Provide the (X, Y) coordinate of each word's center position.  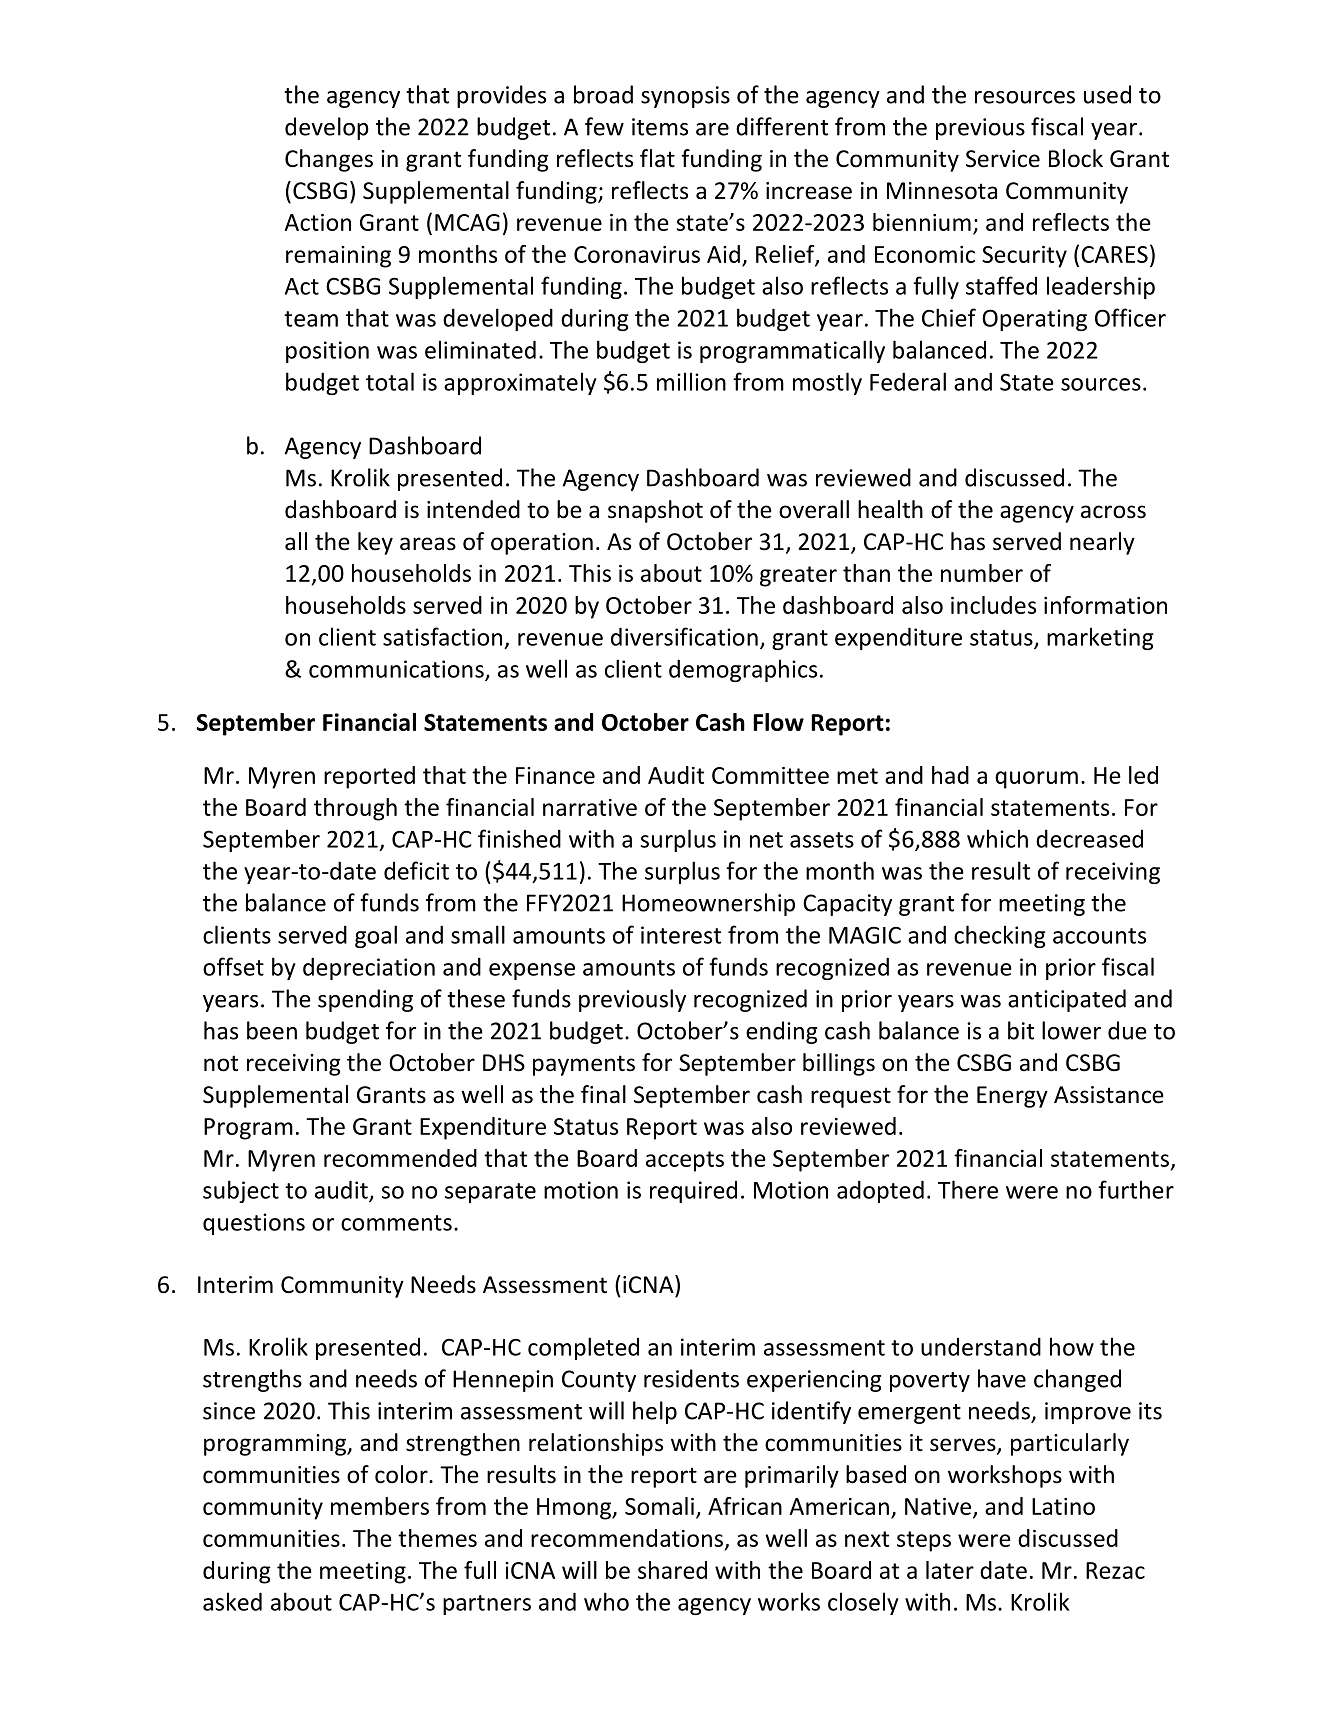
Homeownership (708, 904)
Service (1003, 159)
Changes (329, 160)
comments (396, 1223)
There (968, 1189)
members (380, 1506)
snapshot (655, 511)
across (1113, 512)
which (997, 838)
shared (672, 1570)
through (355, 809)
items (660, 127)
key (375, 543)
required (693, 1192)
